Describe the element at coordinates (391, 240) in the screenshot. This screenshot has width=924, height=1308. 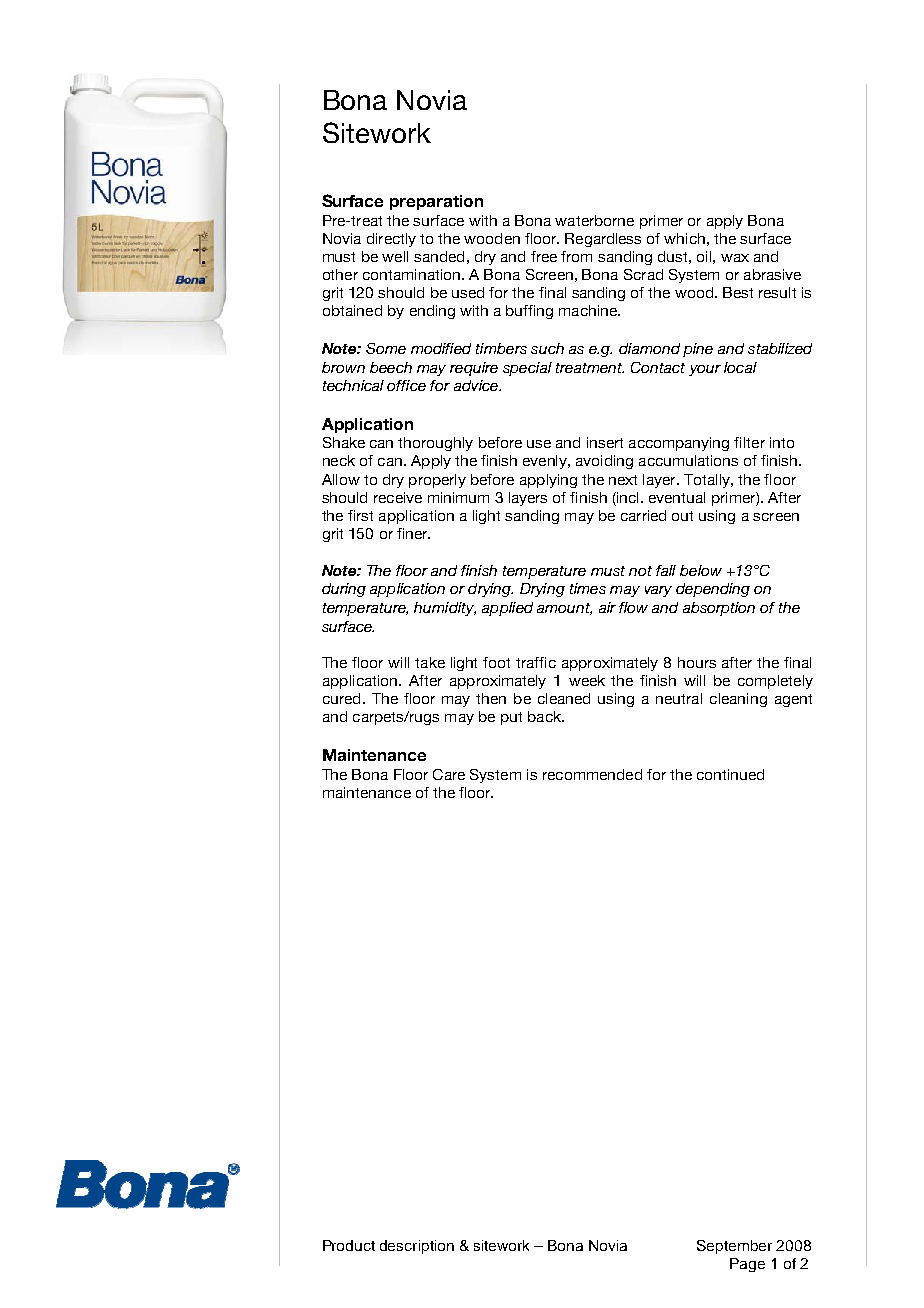
I see `directly` at that location.
